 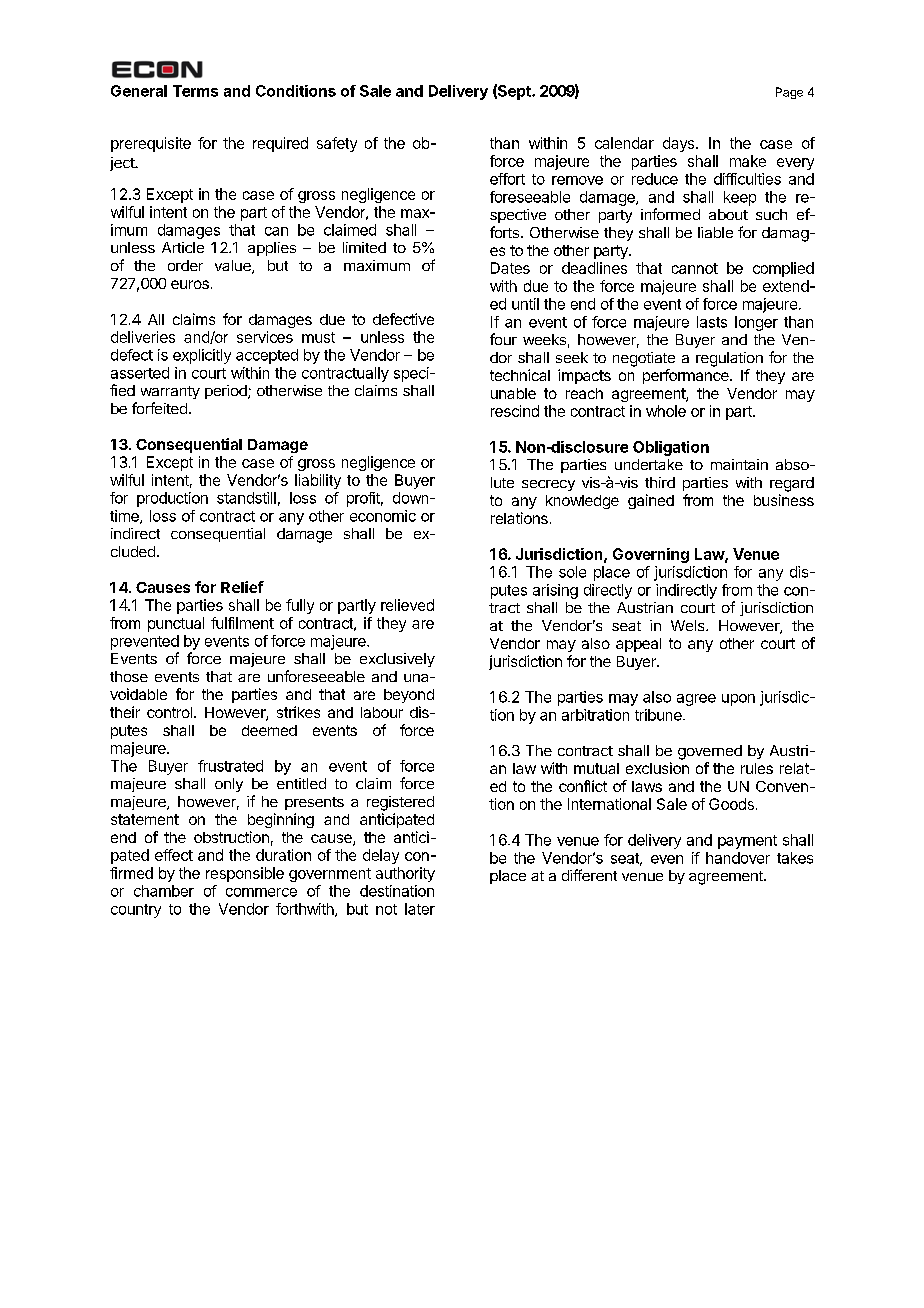 What do you see at coordinates (695, 268) in the image?
I see `cannot` at bounding box center [695, 268].
